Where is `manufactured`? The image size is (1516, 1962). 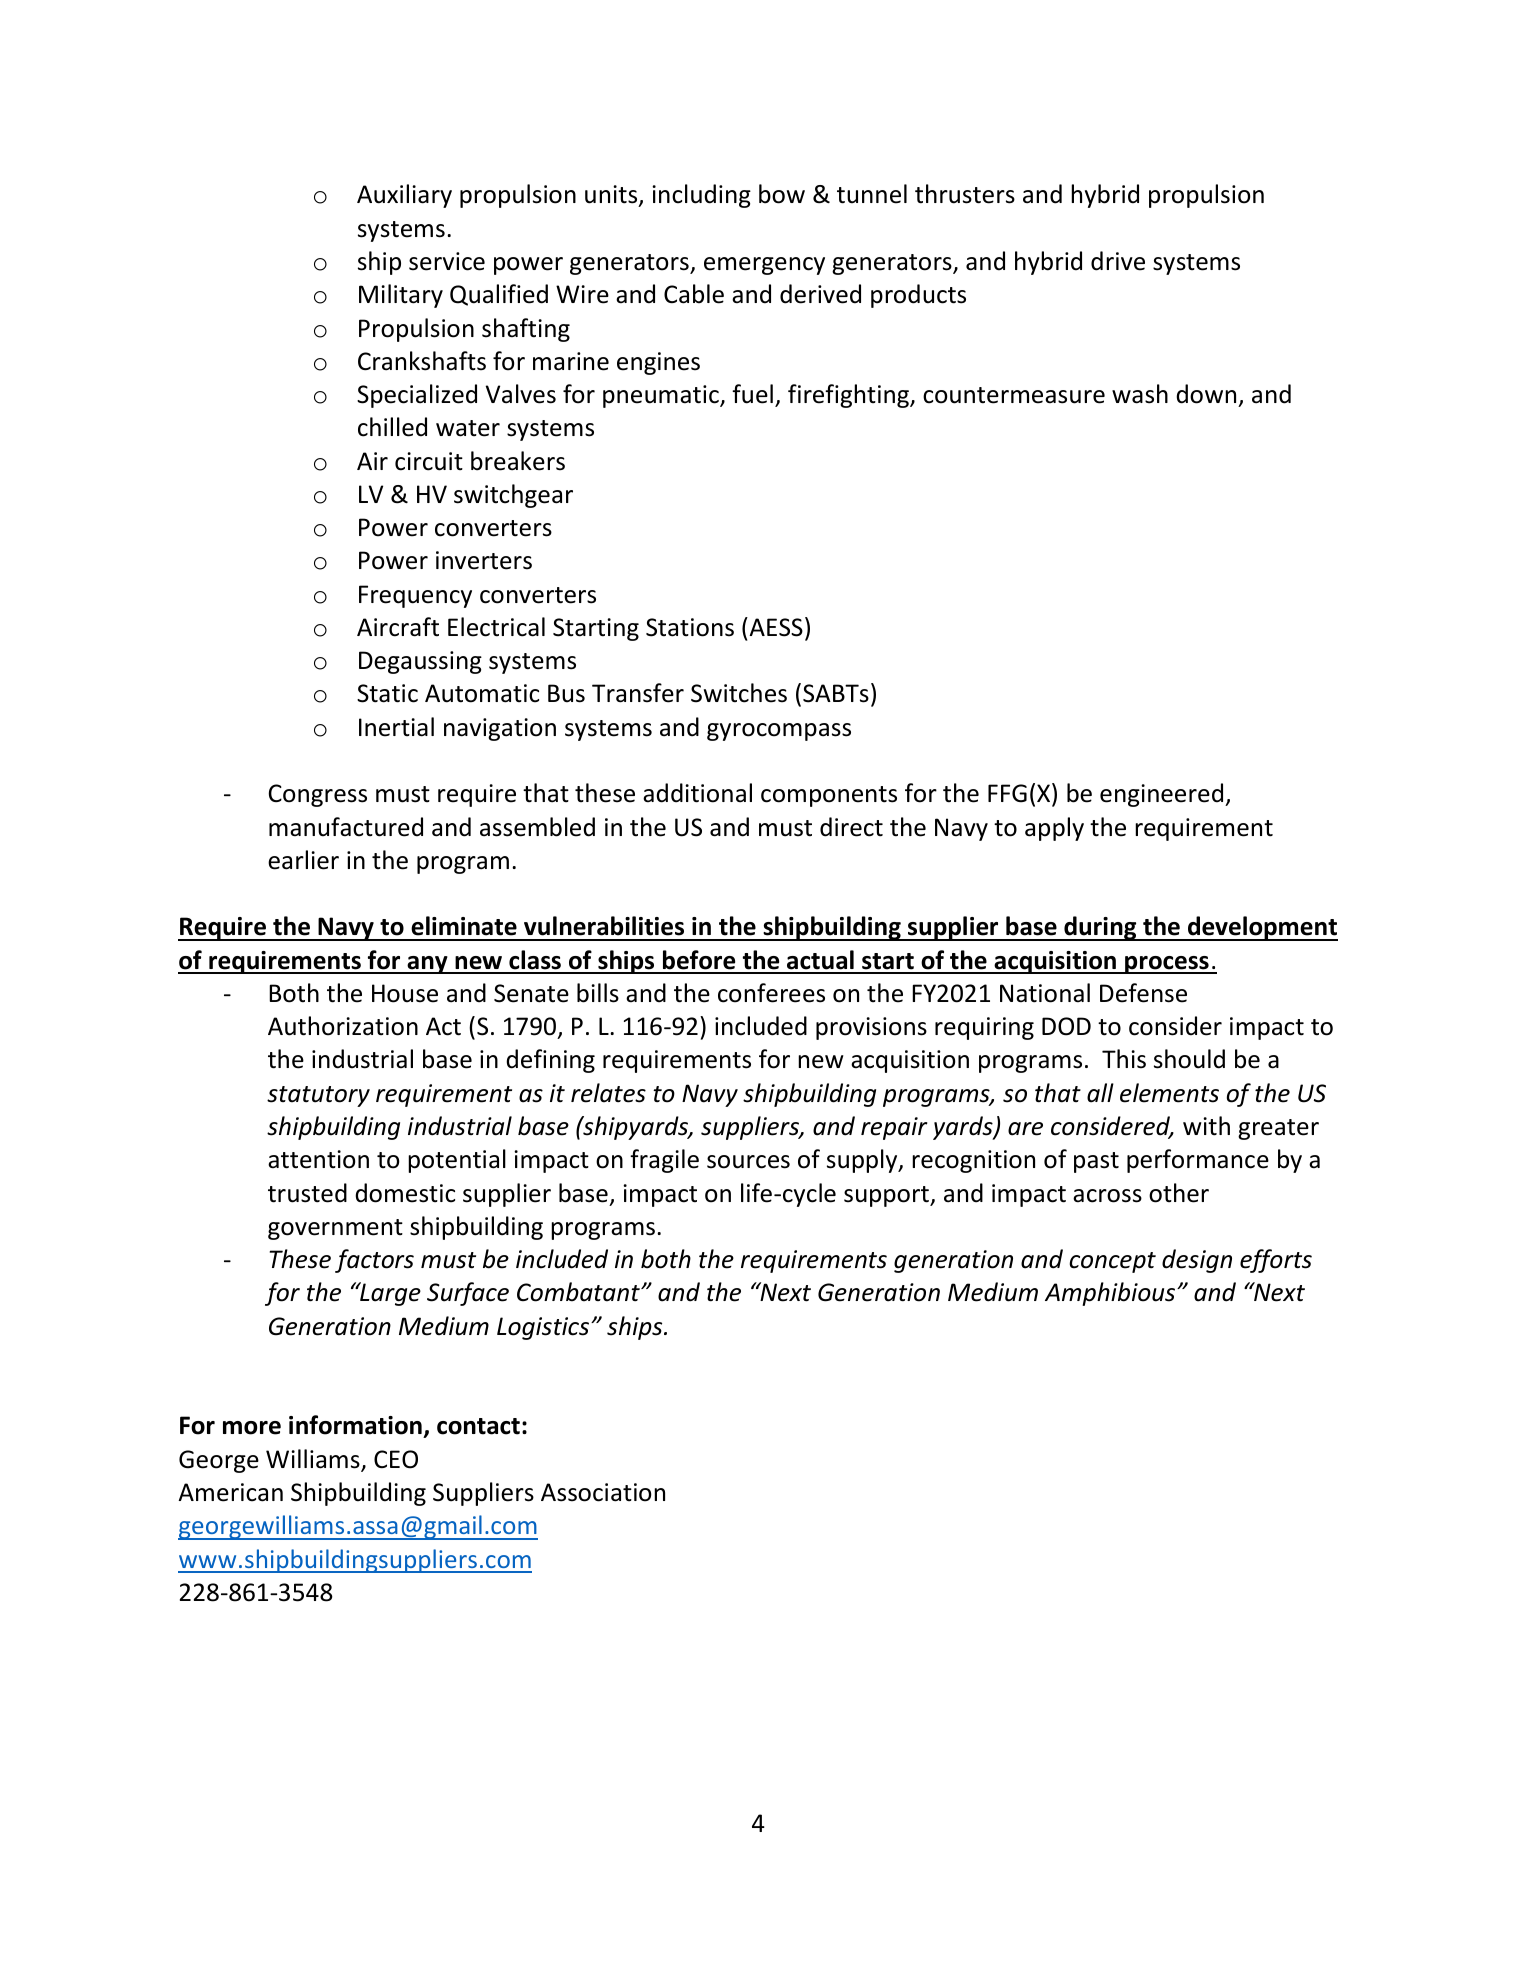 manufactured is located at coordinates (346, 827).
